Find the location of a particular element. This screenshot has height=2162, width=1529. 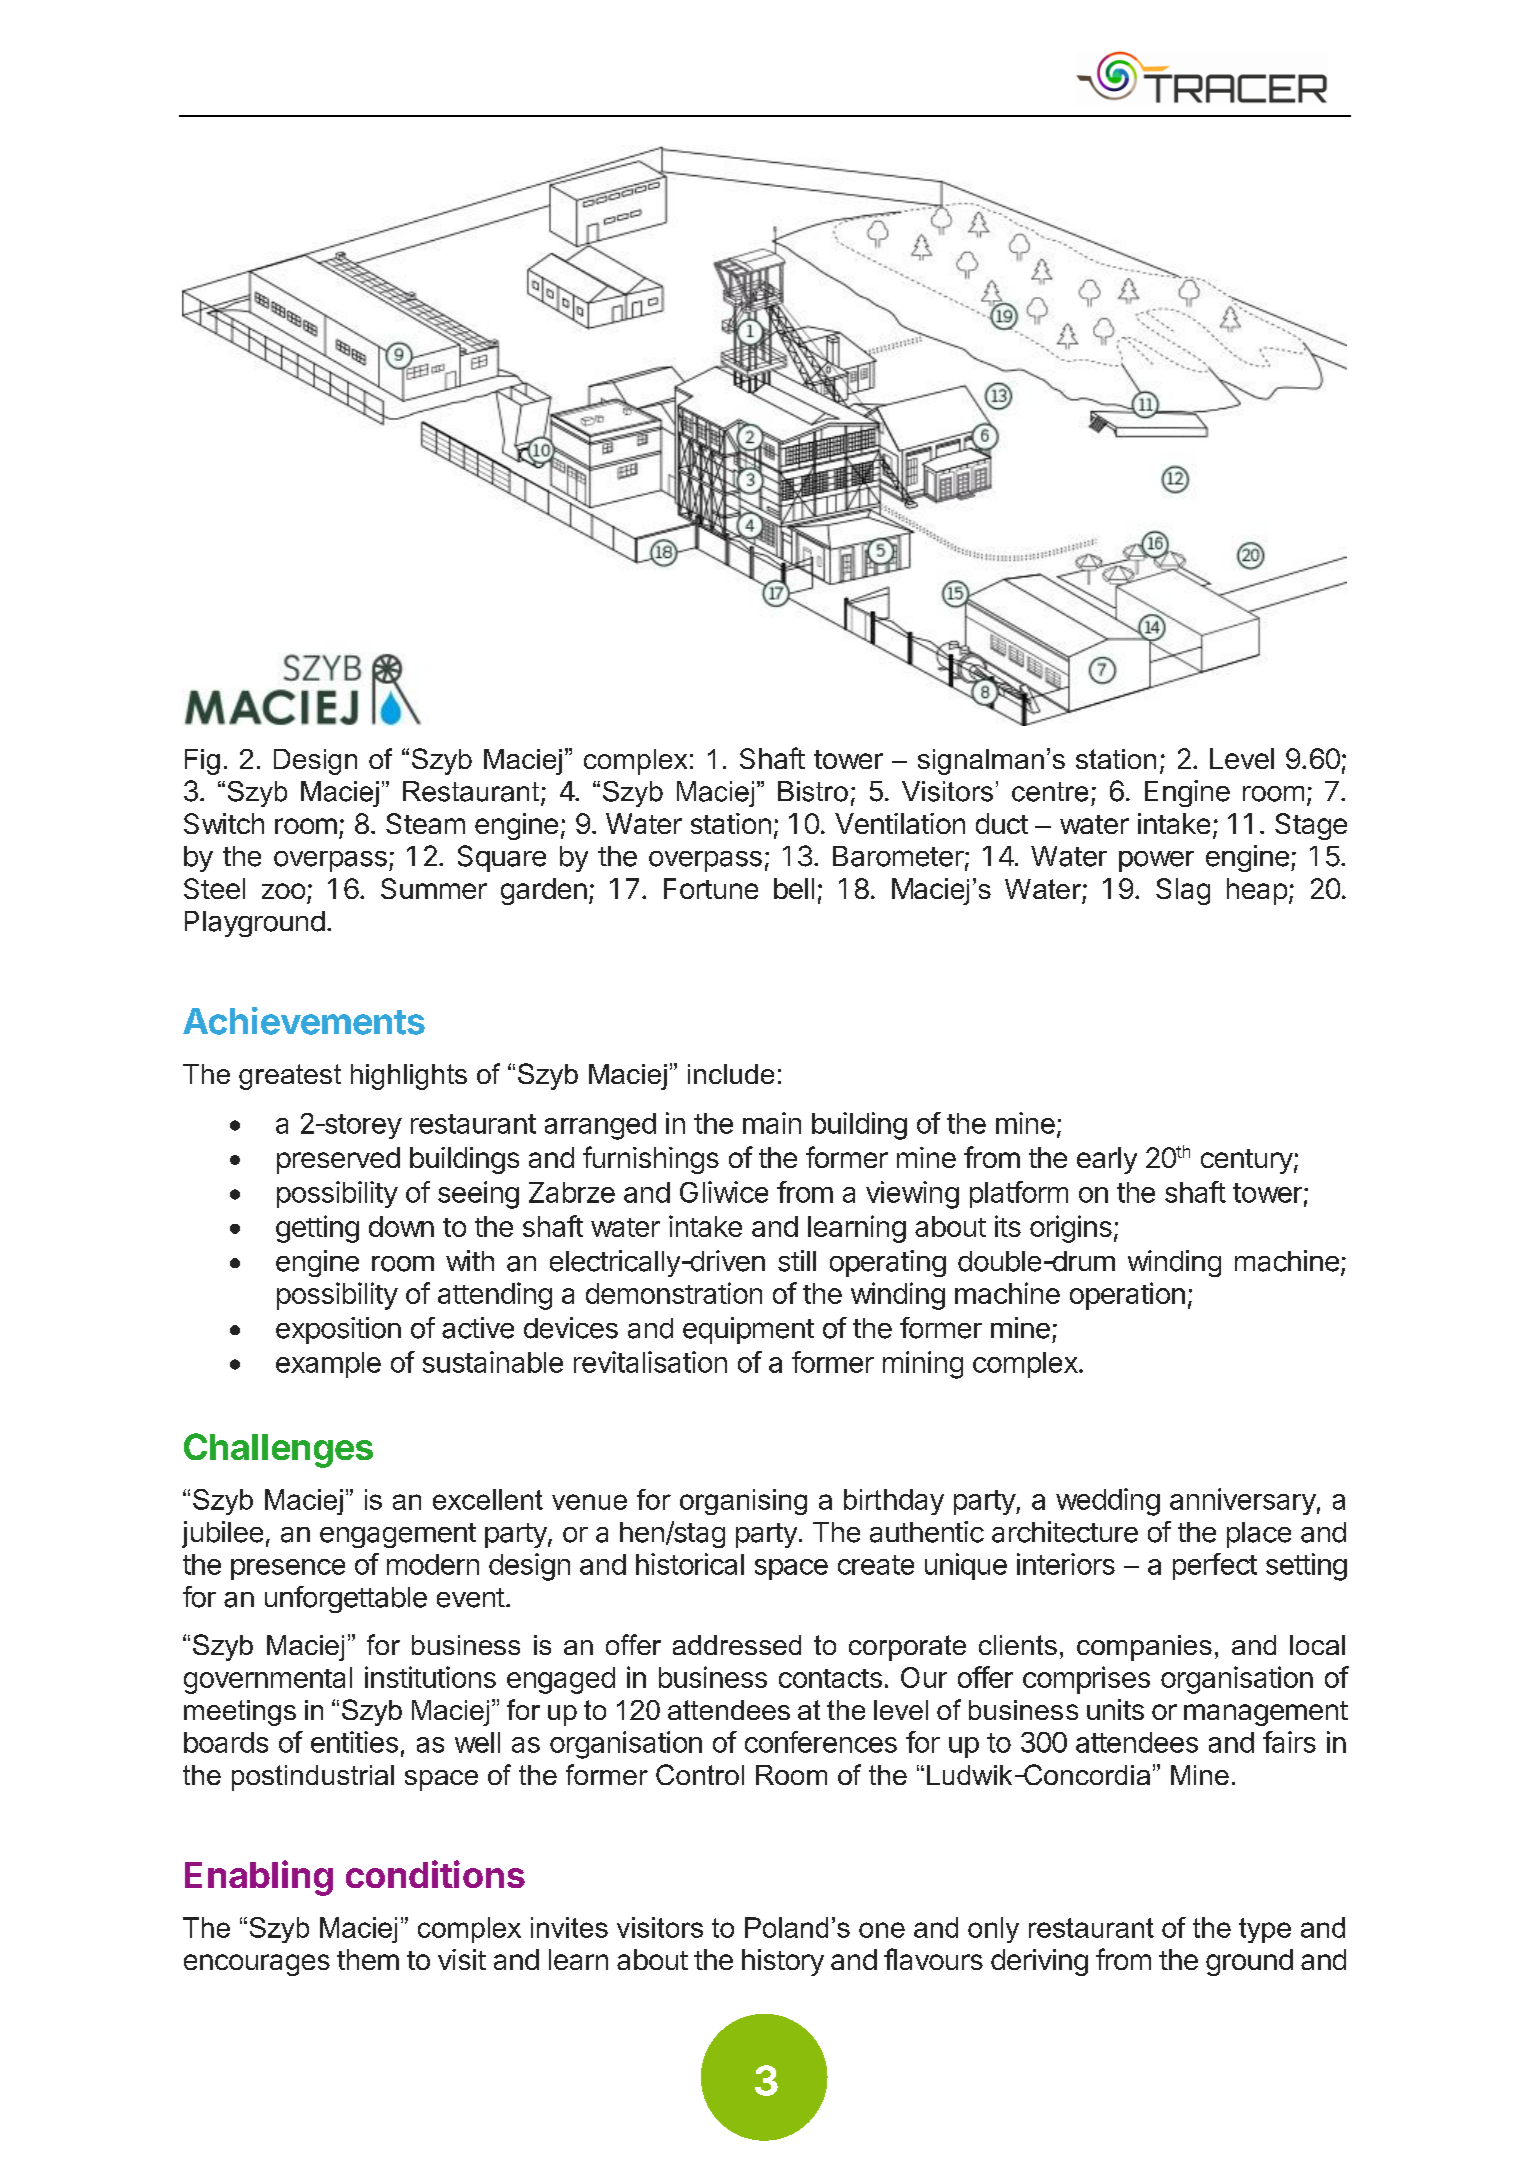

them is located at coordinates (368, 1959).
